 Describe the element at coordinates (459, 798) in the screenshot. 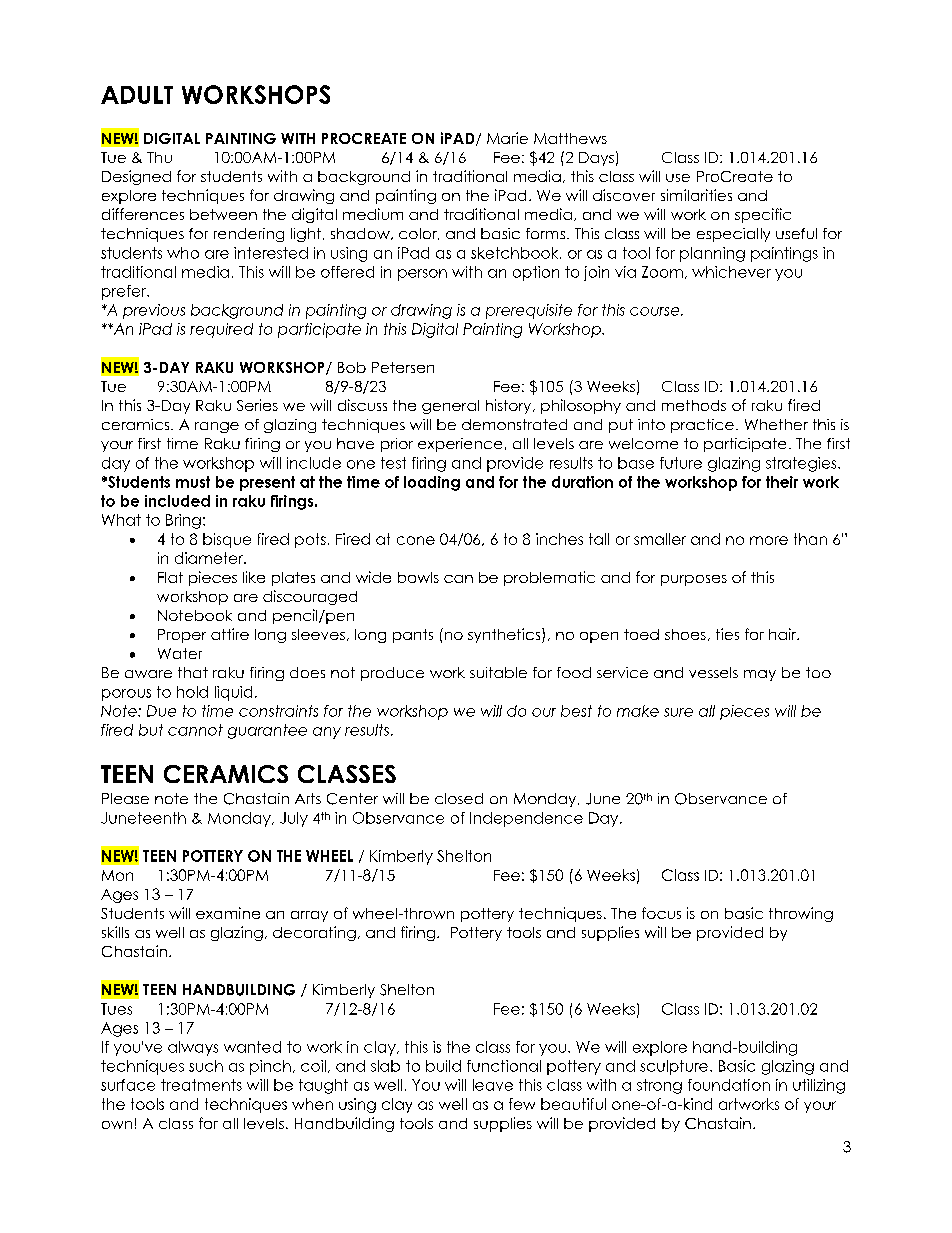

I see `closed` at that location.
